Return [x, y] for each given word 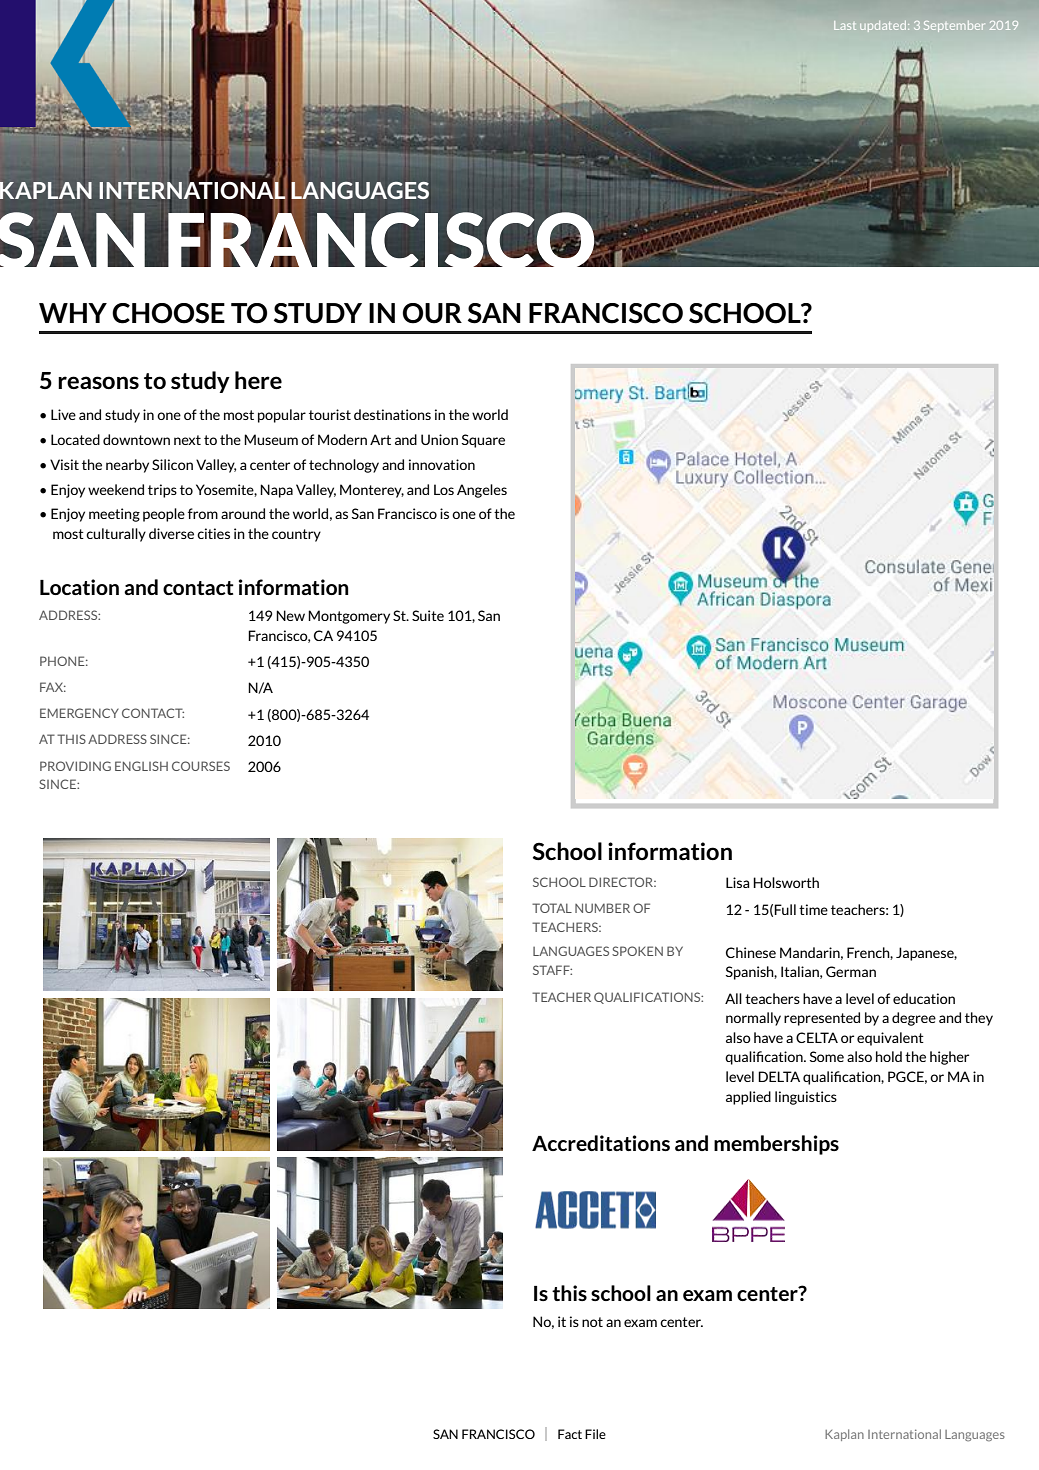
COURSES [201, 766]
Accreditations [601, 1143]
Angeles [482, 491]
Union [439, 439]
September [954, 26]
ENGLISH [141, 766]
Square [483, 441]
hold [889, 1056]
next [187, 440]
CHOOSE [168, 313]
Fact [570, 1434]
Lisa [738, 882]
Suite [428, 615]
